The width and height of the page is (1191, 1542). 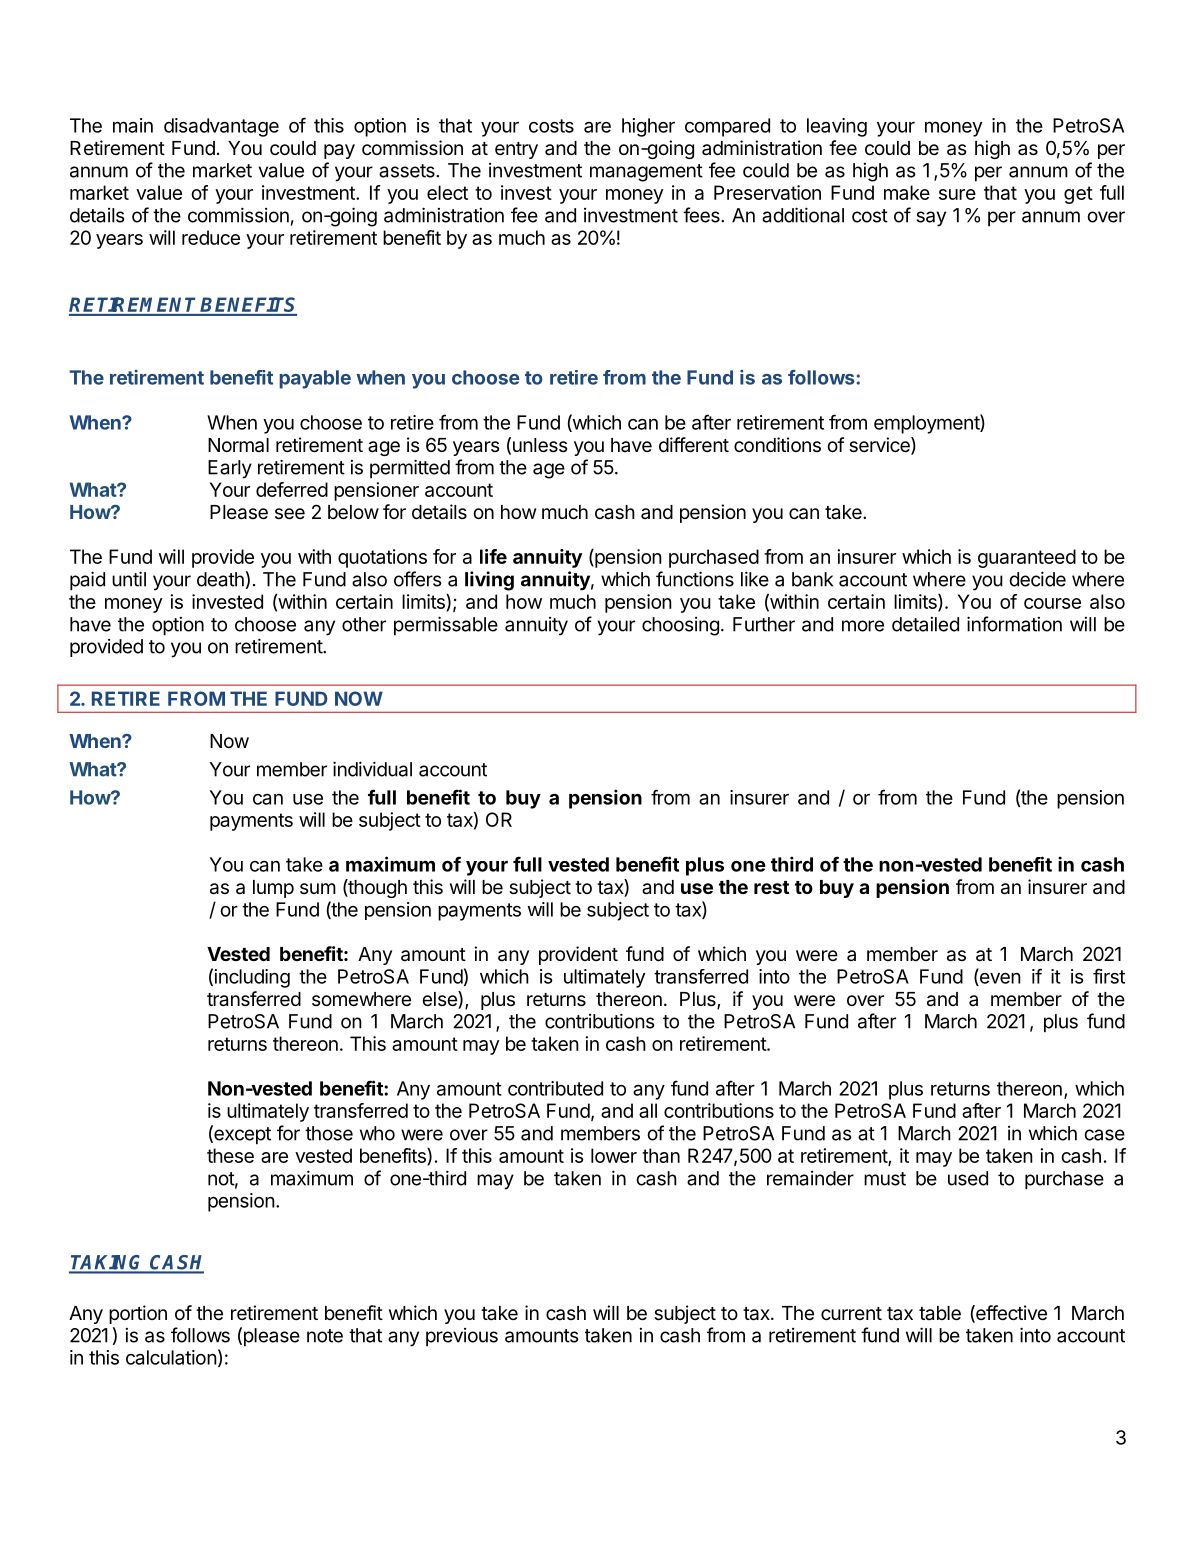 What do you see at coordinates (907, 192) in the page?
I see `make` at bounding box center [907, 192].
